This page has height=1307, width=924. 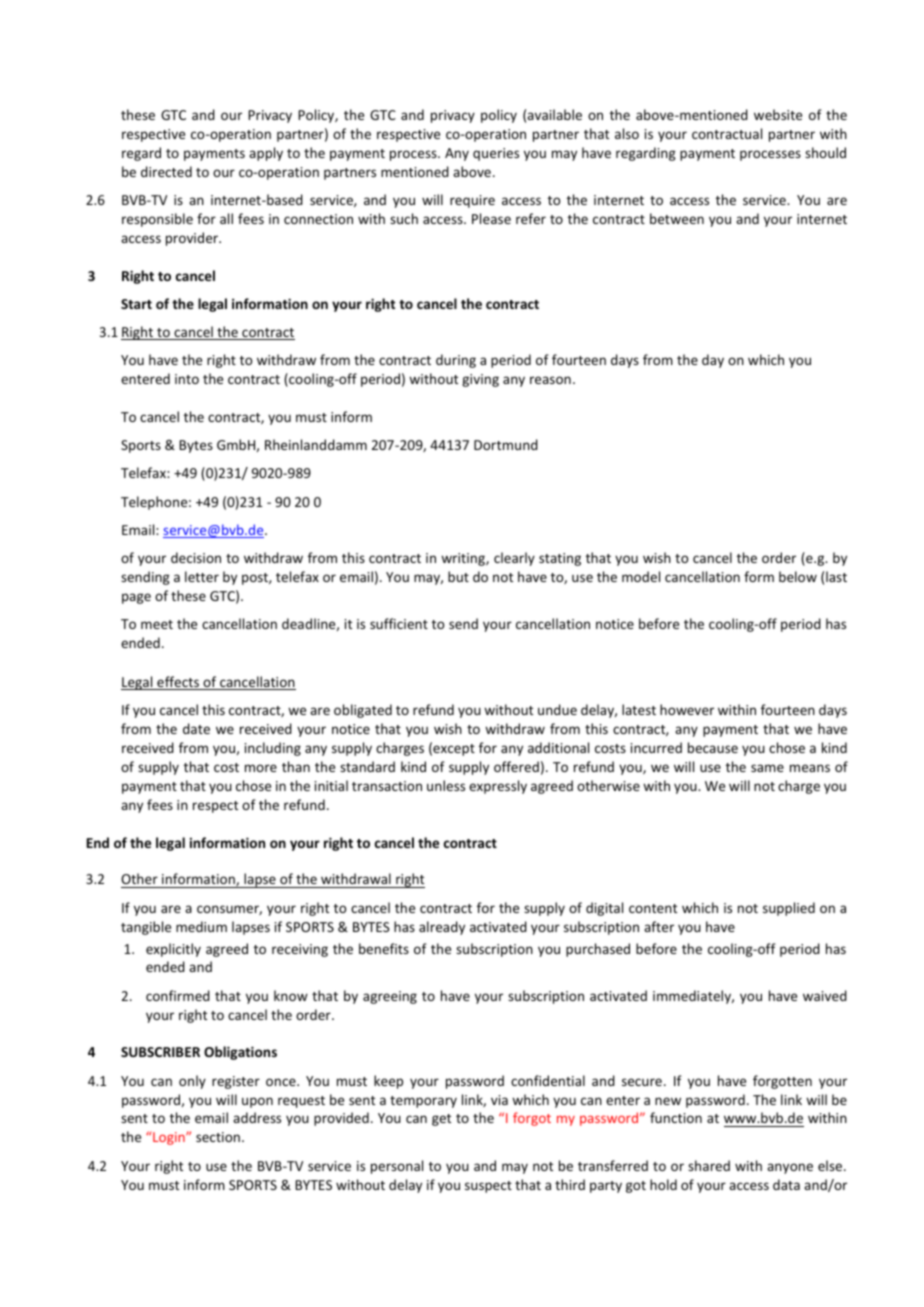 What do you see at coordinates (789, 909) in the page?
I see `supplied` at bounding box center [789, 909].
